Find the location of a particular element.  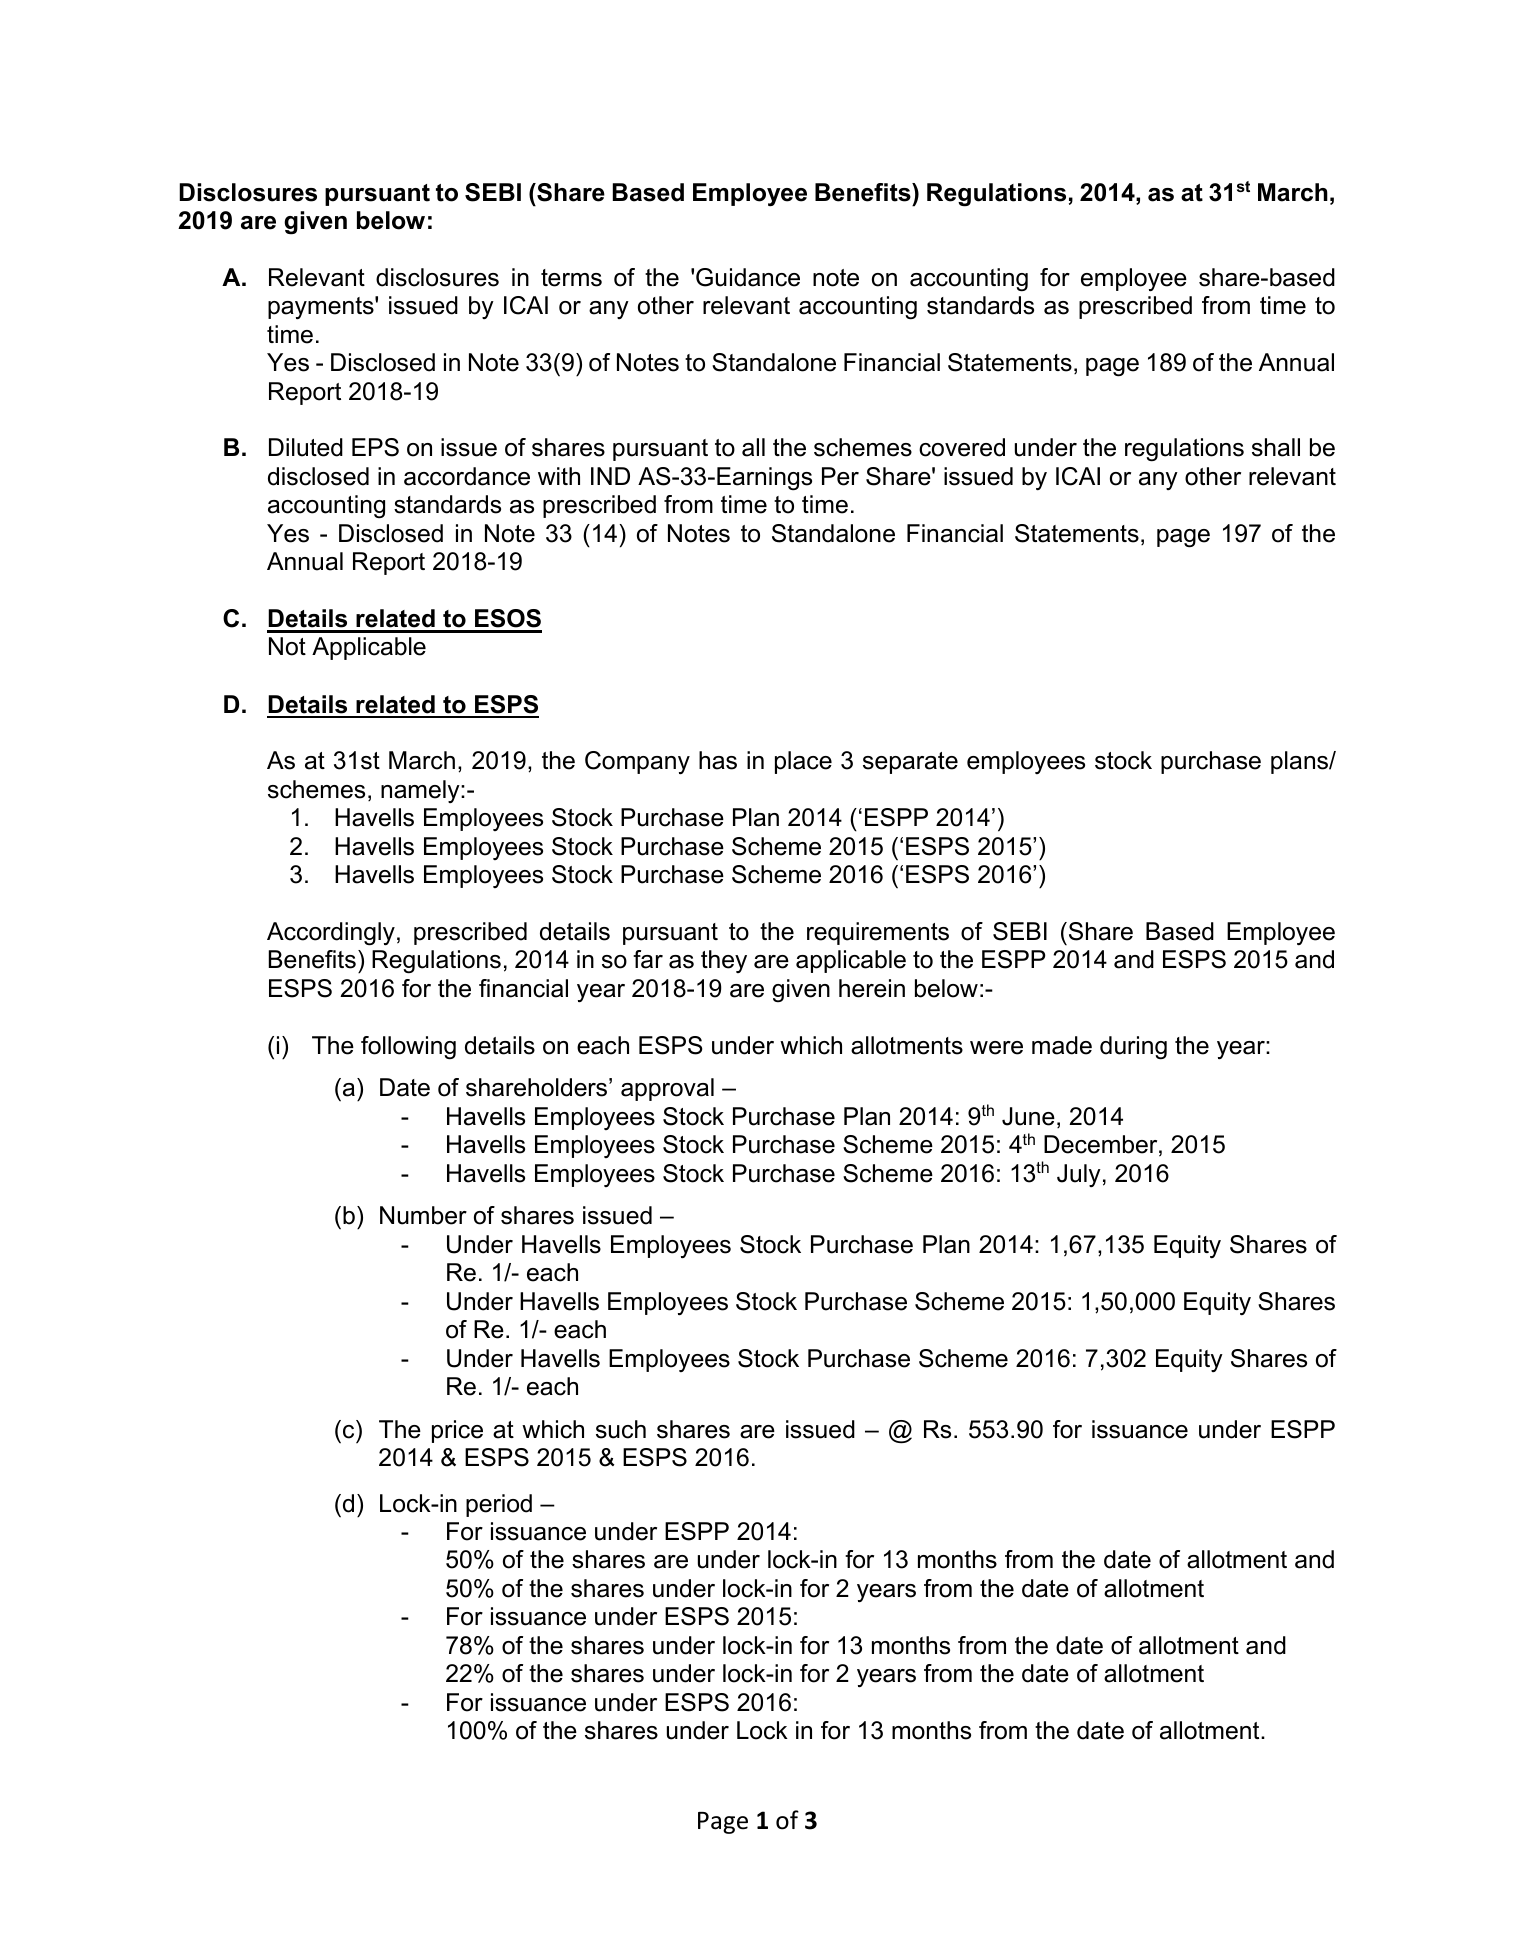

requirements is located at coordinates (878, 933).
